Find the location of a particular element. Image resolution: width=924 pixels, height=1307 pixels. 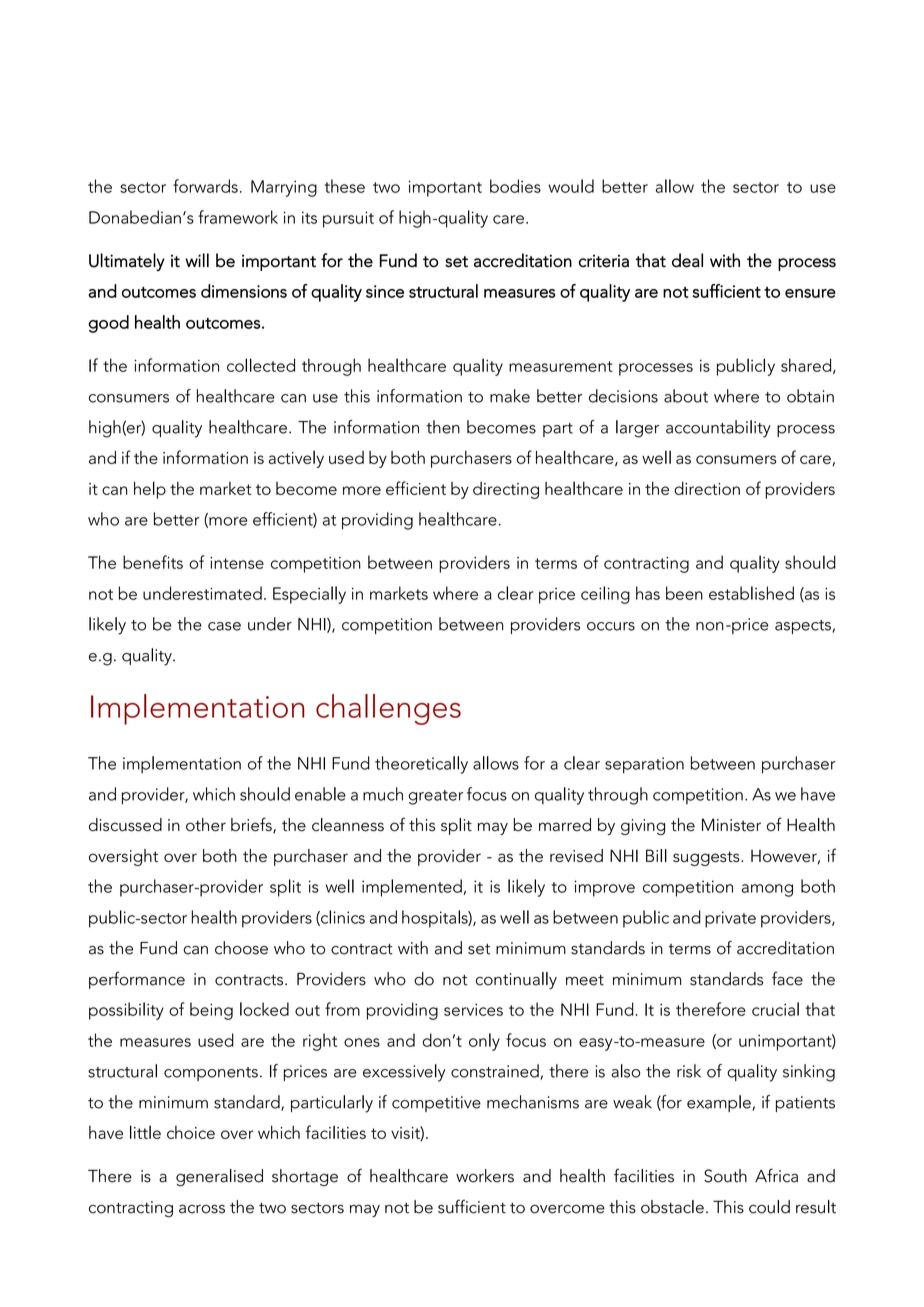

accountability is located at coordinates (718, 429).
